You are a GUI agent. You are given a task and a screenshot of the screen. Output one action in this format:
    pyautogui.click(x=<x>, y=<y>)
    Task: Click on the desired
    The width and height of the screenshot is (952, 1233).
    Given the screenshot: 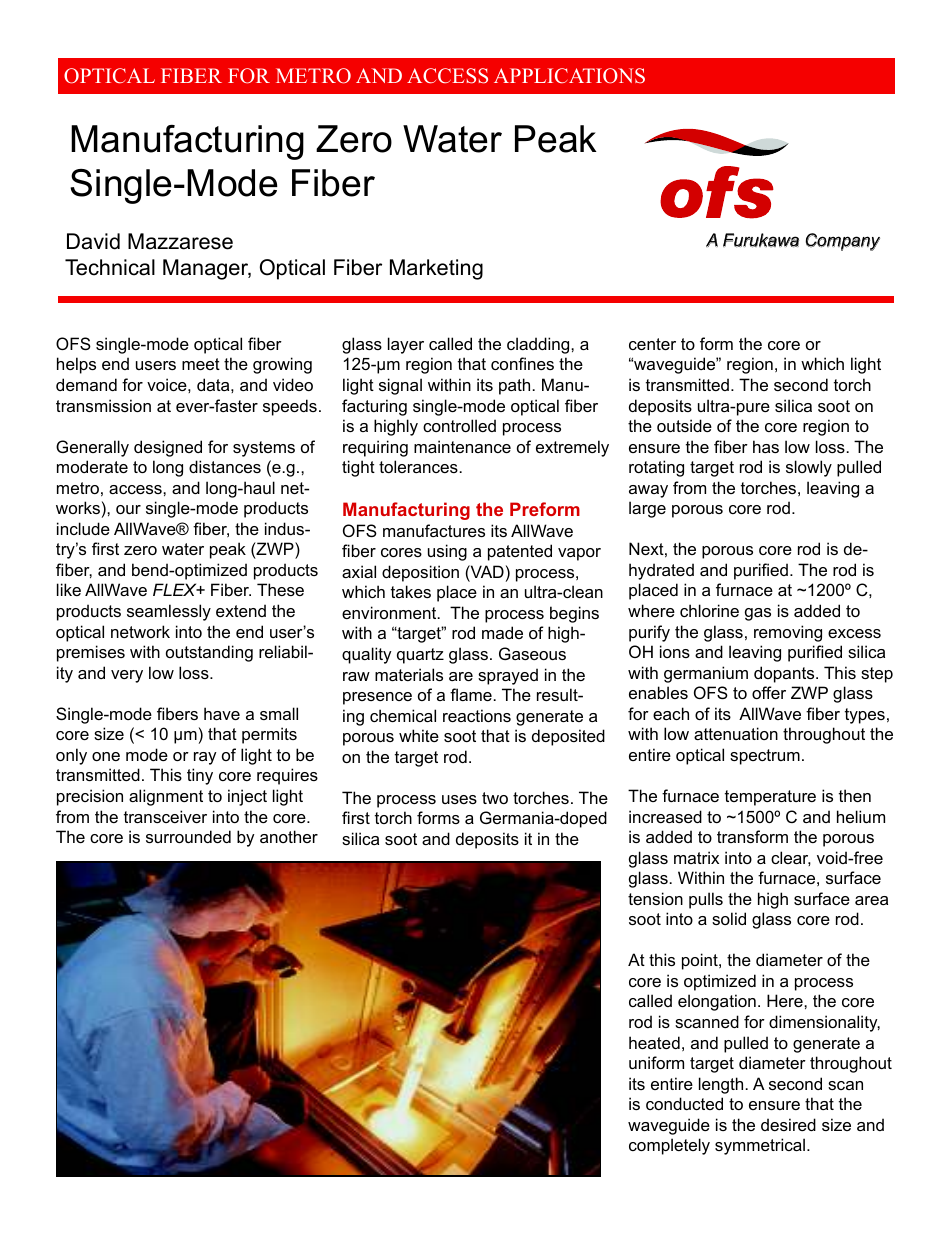 What is the action you would take?
    pyautogui.click(x=788, y=1124)
